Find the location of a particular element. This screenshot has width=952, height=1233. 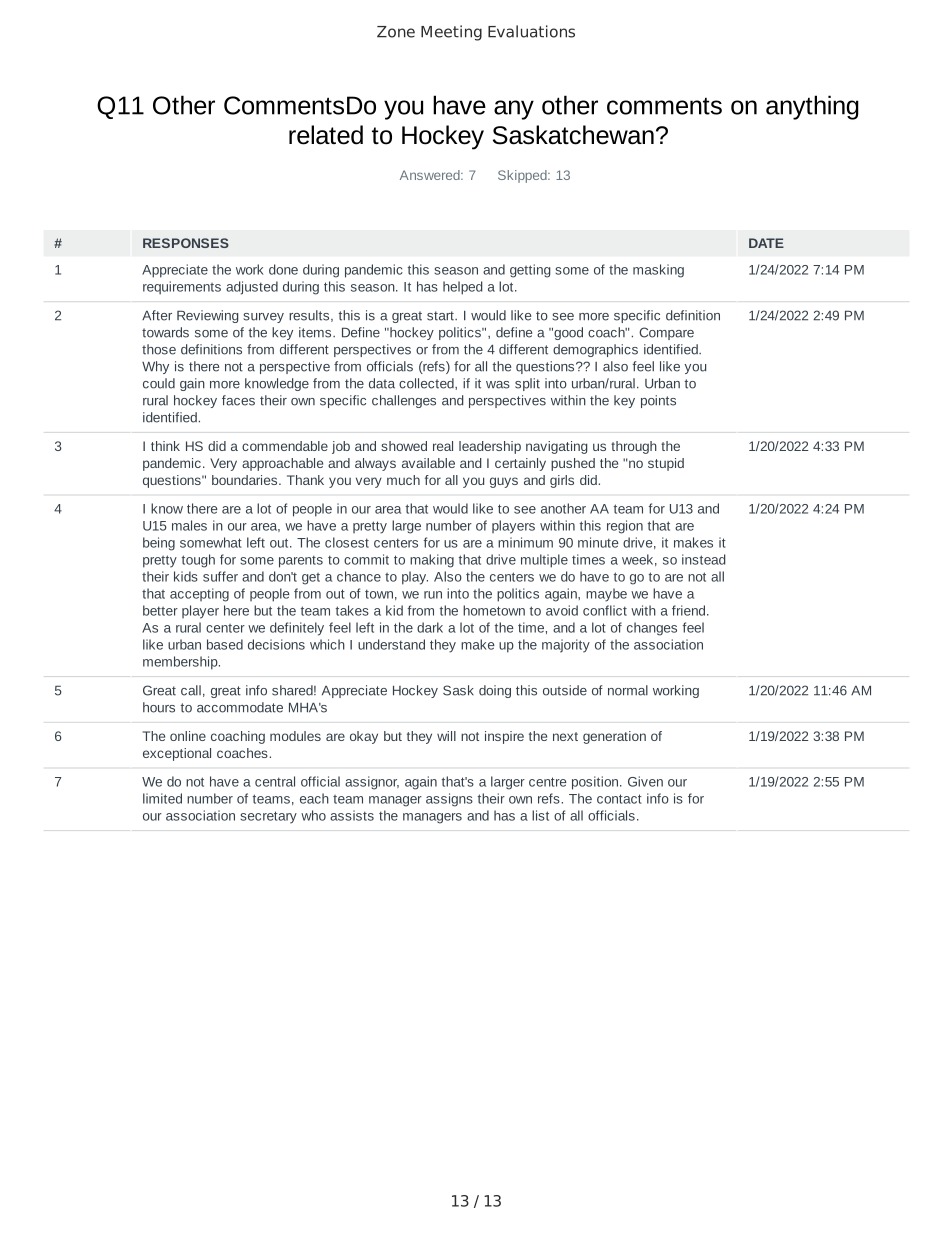

friend is located at coordinates (690, 610).
